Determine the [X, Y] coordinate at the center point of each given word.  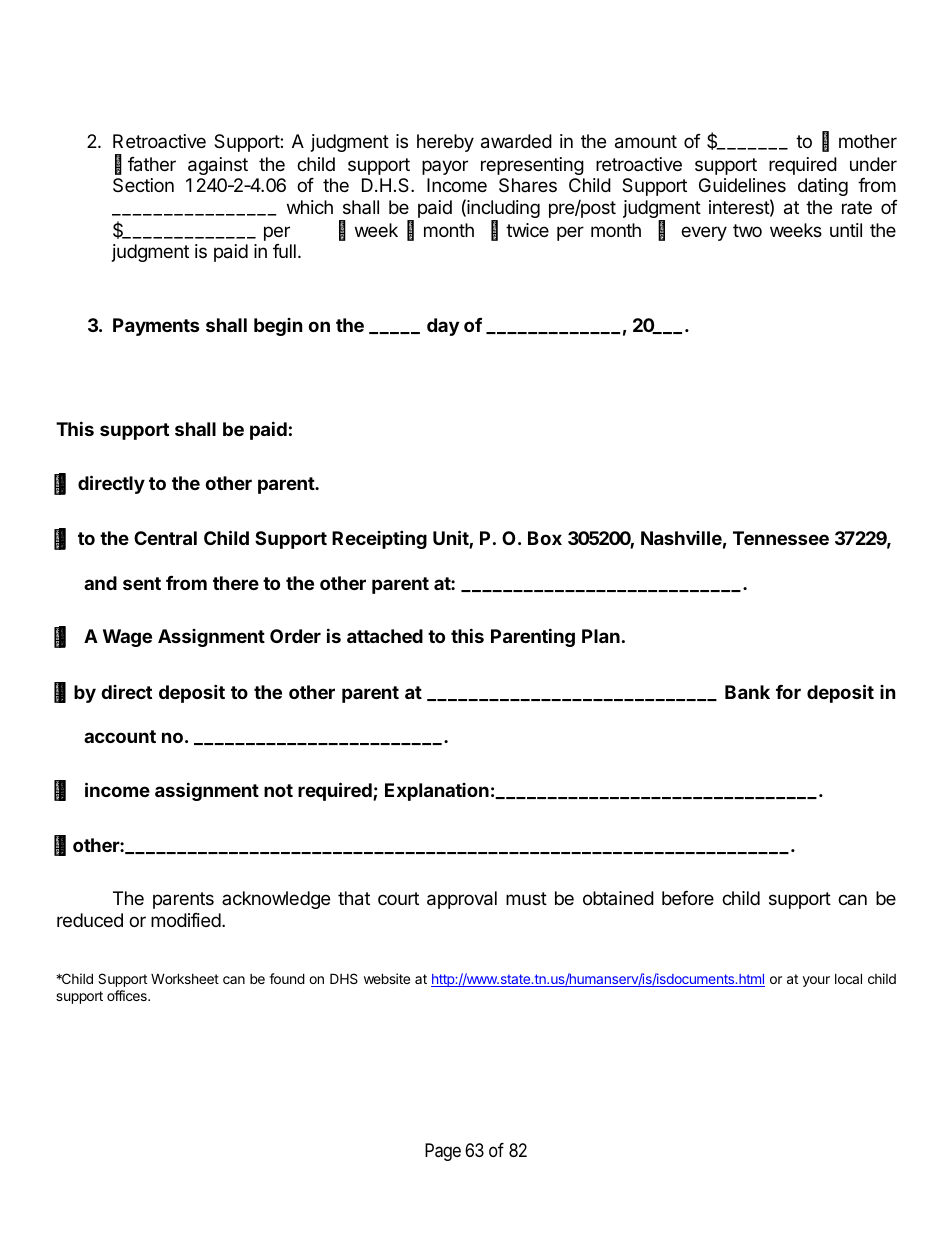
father [152, 164]
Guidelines [742, 185]
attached [385, 636]
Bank [747, 692]
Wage [127, 638]
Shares [528, 185]
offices [128, 995]
